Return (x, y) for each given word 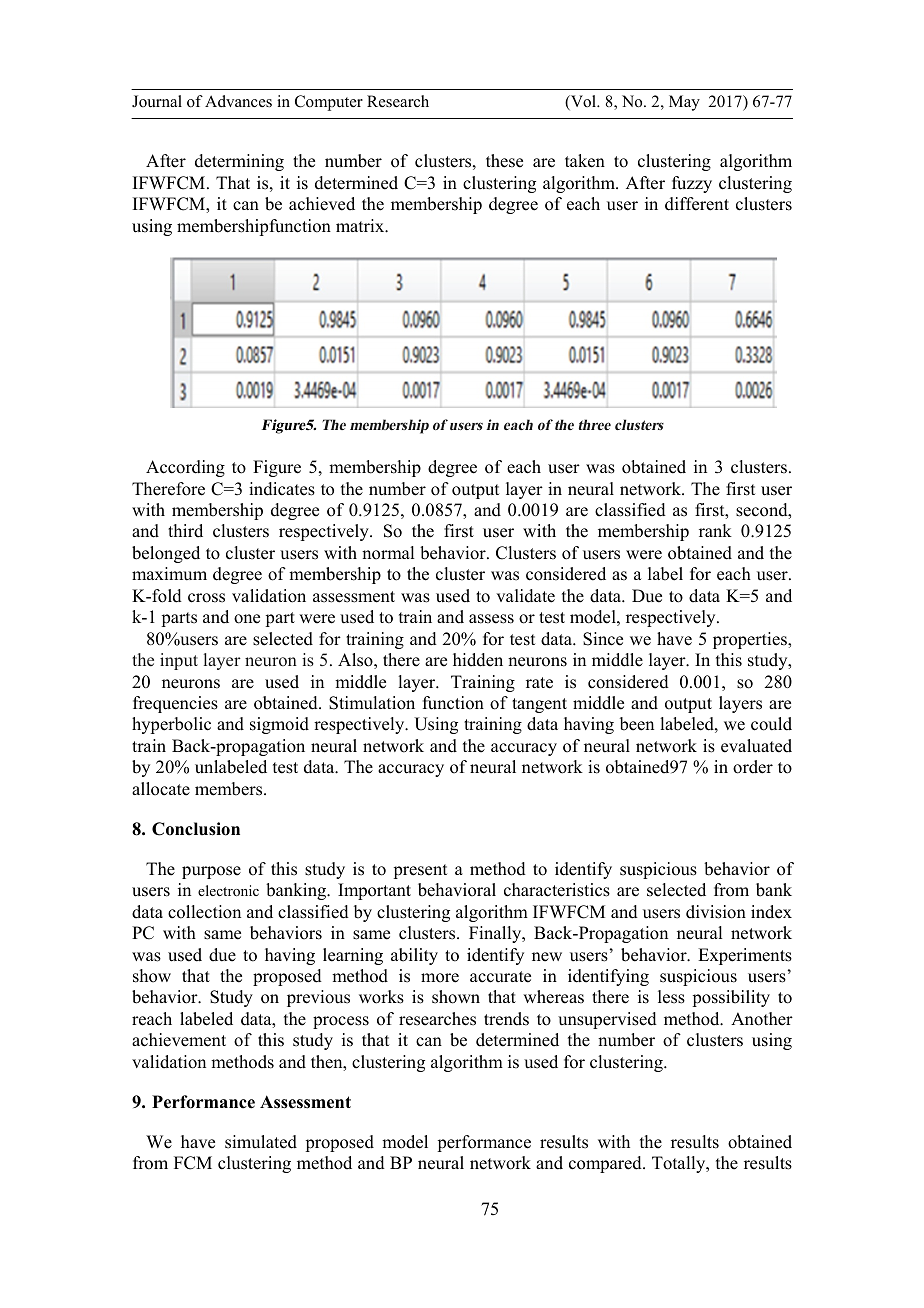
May (684, 103)
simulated (261, 1142)
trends (506, 1019)
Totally (680, 1164)
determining (239, 162)
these (504, 161)
